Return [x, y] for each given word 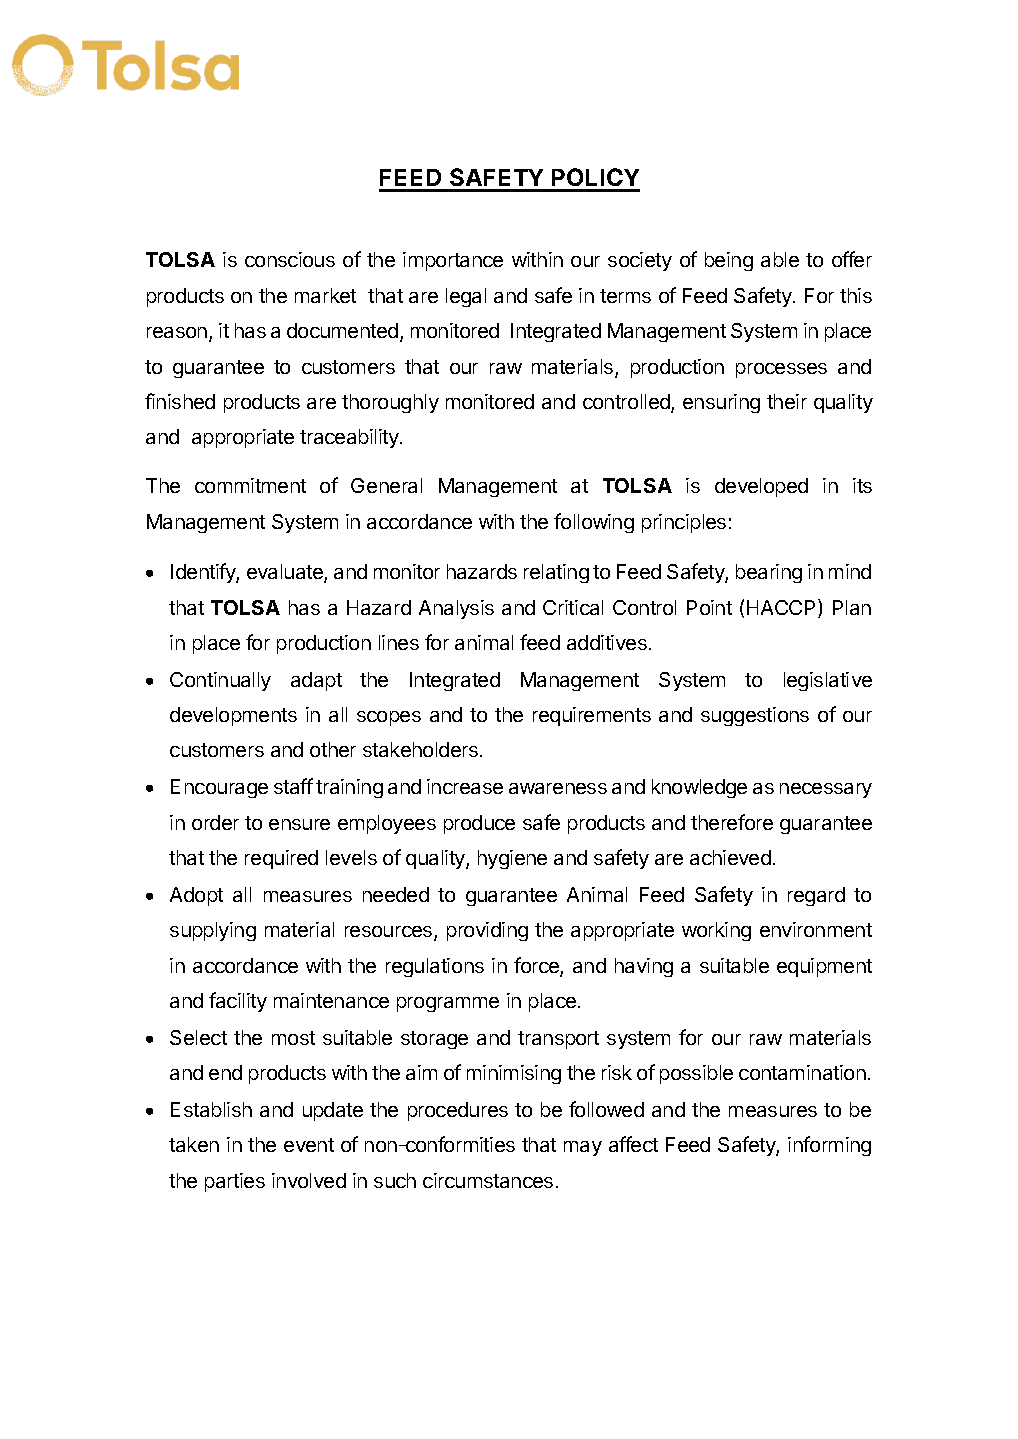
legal [466, 297]
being [729, 261]
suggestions [755, 716]
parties [235, 1182]
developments [233, 716]
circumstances [488, 1180]
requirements [592, 716]
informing [829, 1146]
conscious [290, 259]
